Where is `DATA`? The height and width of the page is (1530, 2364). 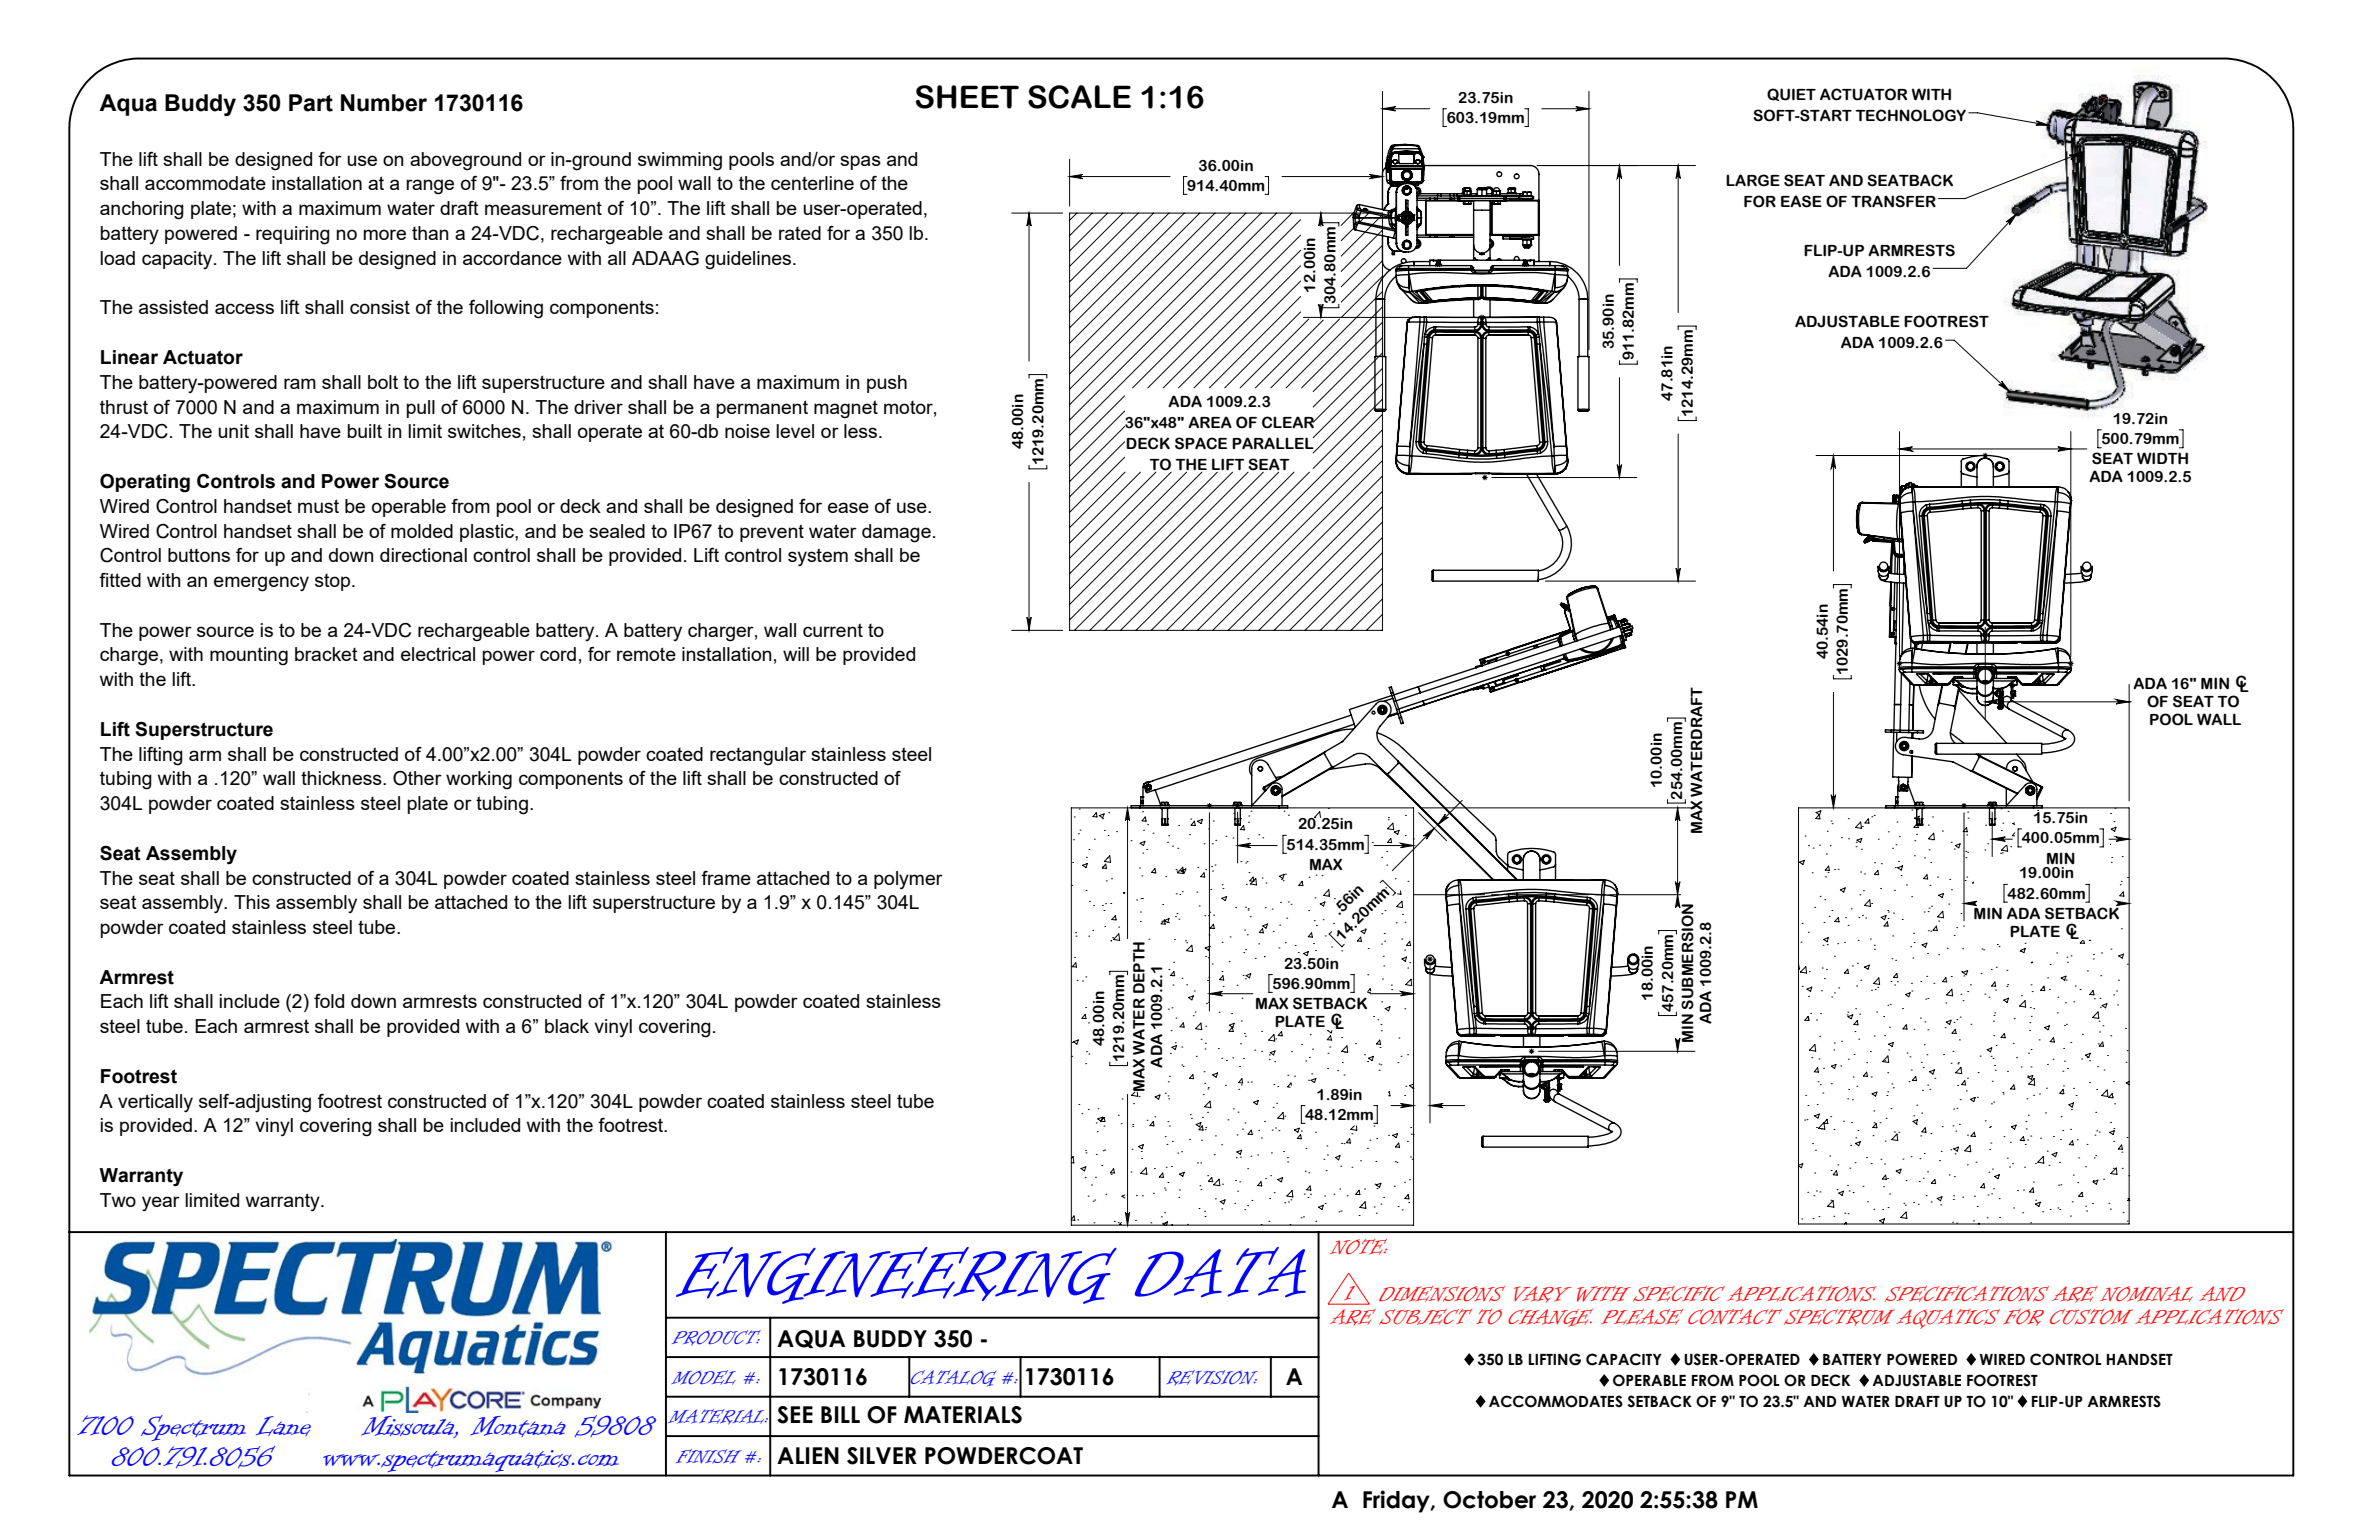
DATA is located at coordinates (1220, 1272).
